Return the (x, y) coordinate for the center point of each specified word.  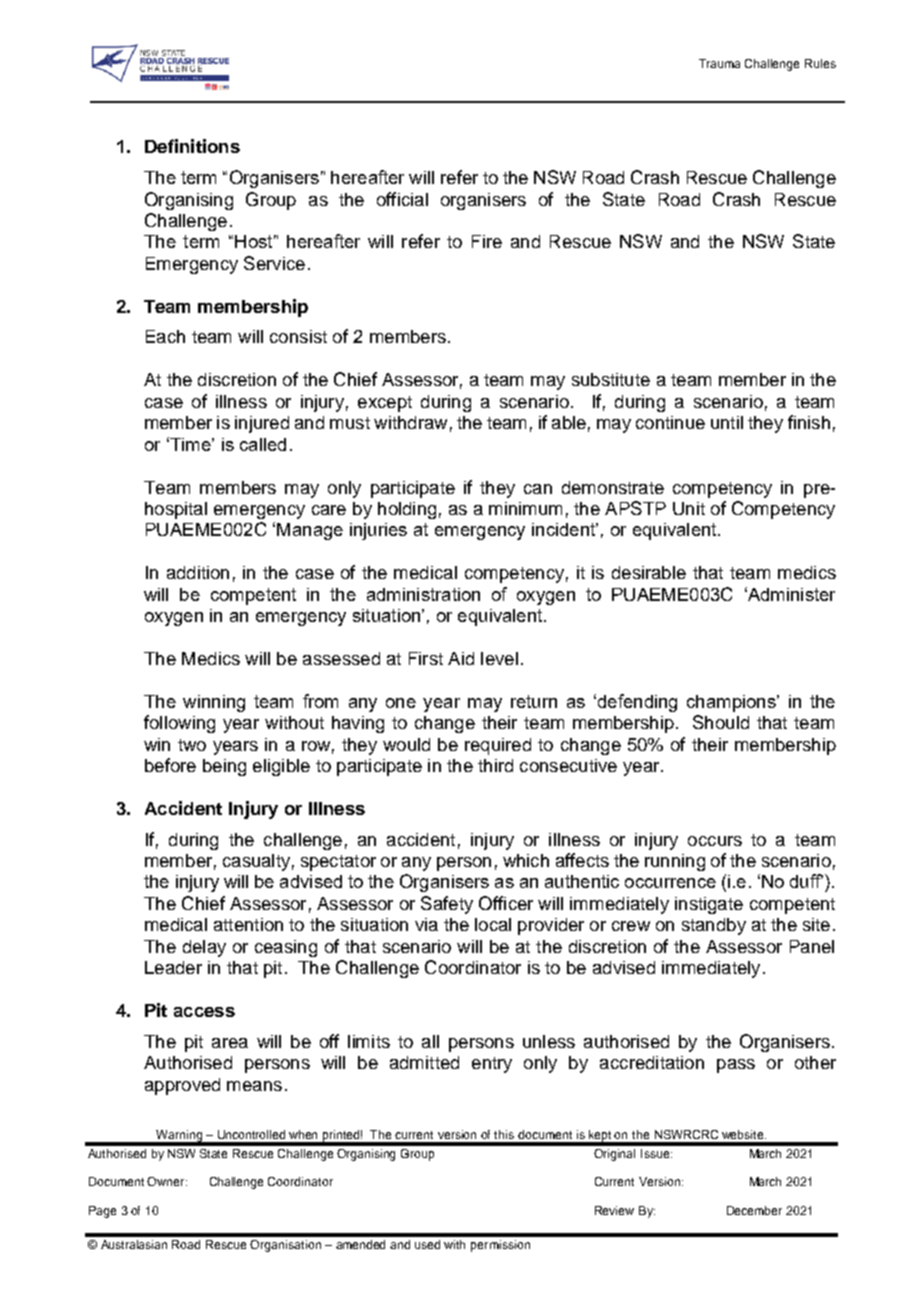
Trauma (719, 63)
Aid (461, 658)
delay (204, 948)
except (385, 404)
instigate (709, 905)
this (504, 1134)
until (727, 422)
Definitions (192, 146)
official (402, 199)
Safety (447, 905)
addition (198, 572)
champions (732, 703)
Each (165, 336)
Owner (167, 1181)
